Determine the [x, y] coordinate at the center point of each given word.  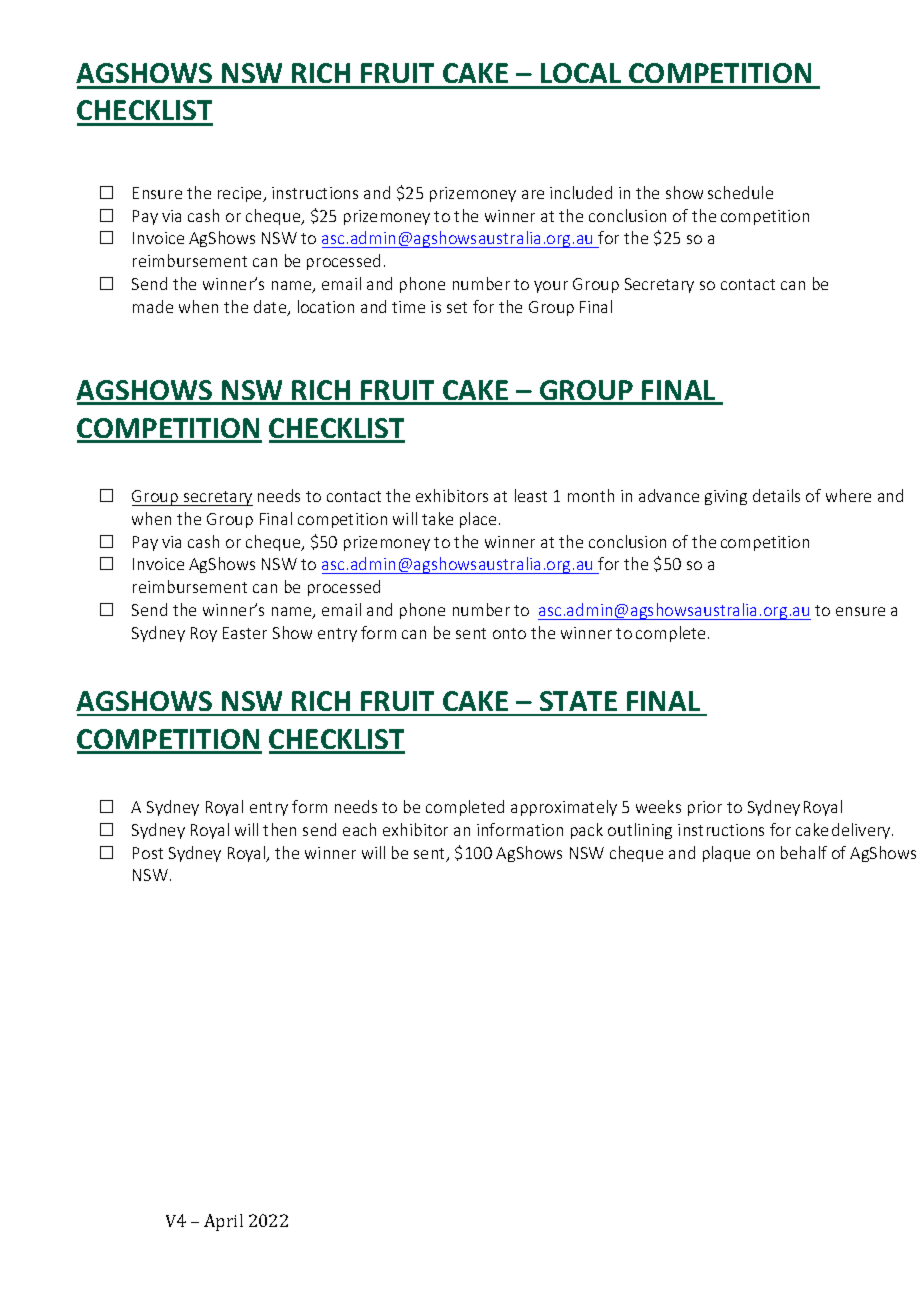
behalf [804, 852]
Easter [245, 633]
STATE [578, 703]
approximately [564, 808]
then [279, 829]
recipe [241, 194]
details [776, 495]
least [531, 495]
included [581, 192]
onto [509, 633]
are [533, 194]
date [271, 308]
